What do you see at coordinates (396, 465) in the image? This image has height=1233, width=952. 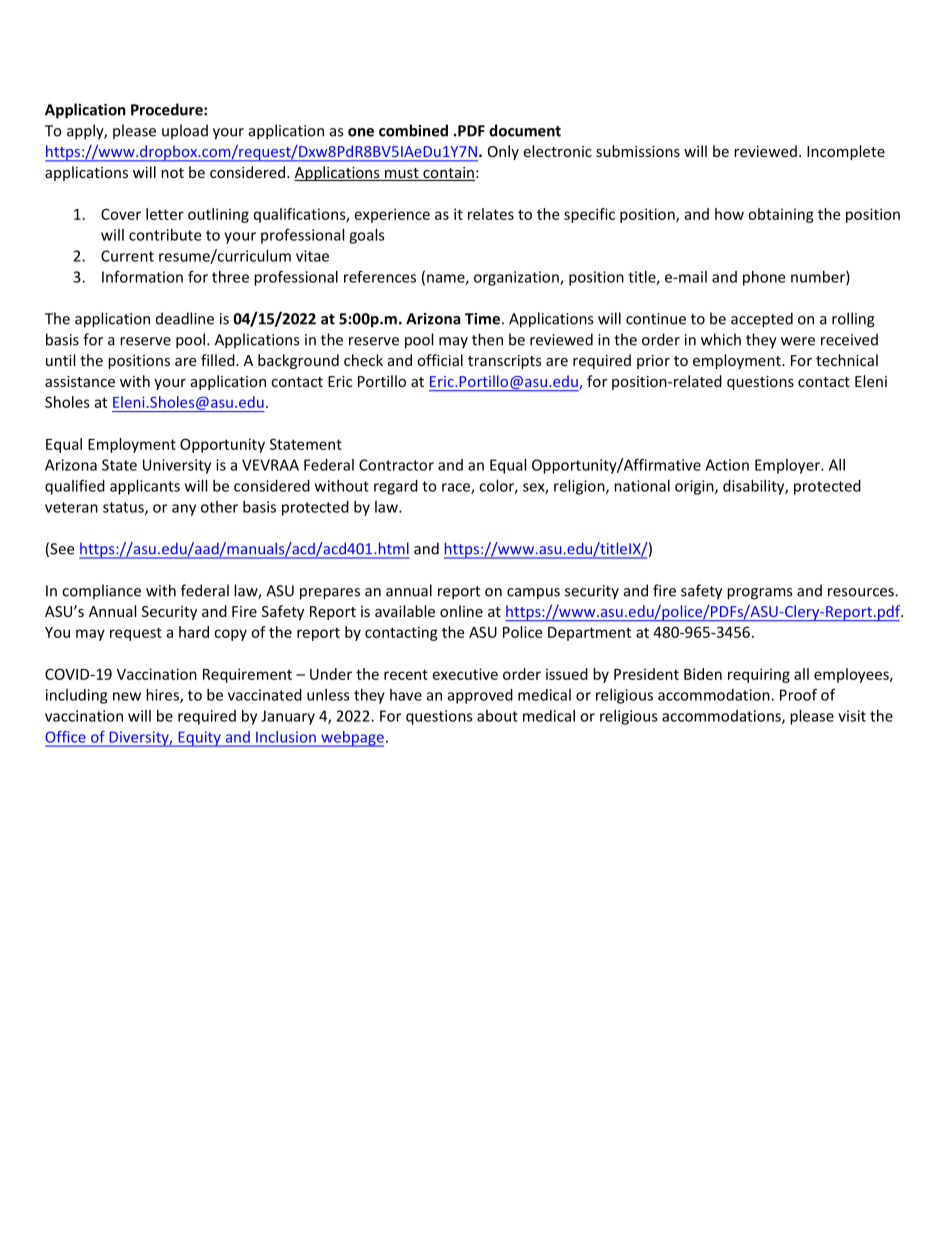 I see `Contractor` at bounding box center [396, 465].
